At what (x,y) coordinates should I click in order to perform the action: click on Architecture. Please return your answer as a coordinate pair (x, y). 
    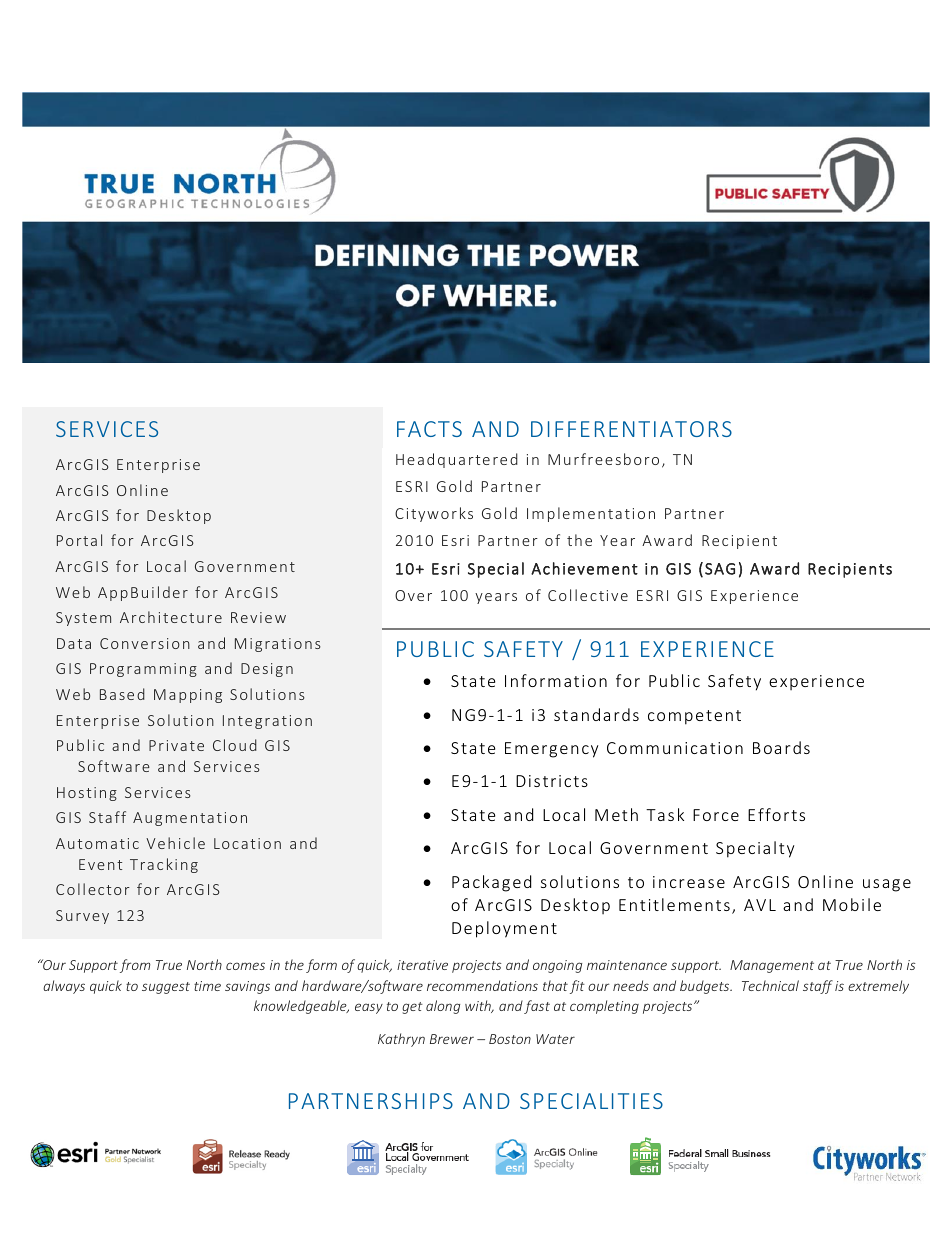
    Looking at the image, I should click on (171, 617).
